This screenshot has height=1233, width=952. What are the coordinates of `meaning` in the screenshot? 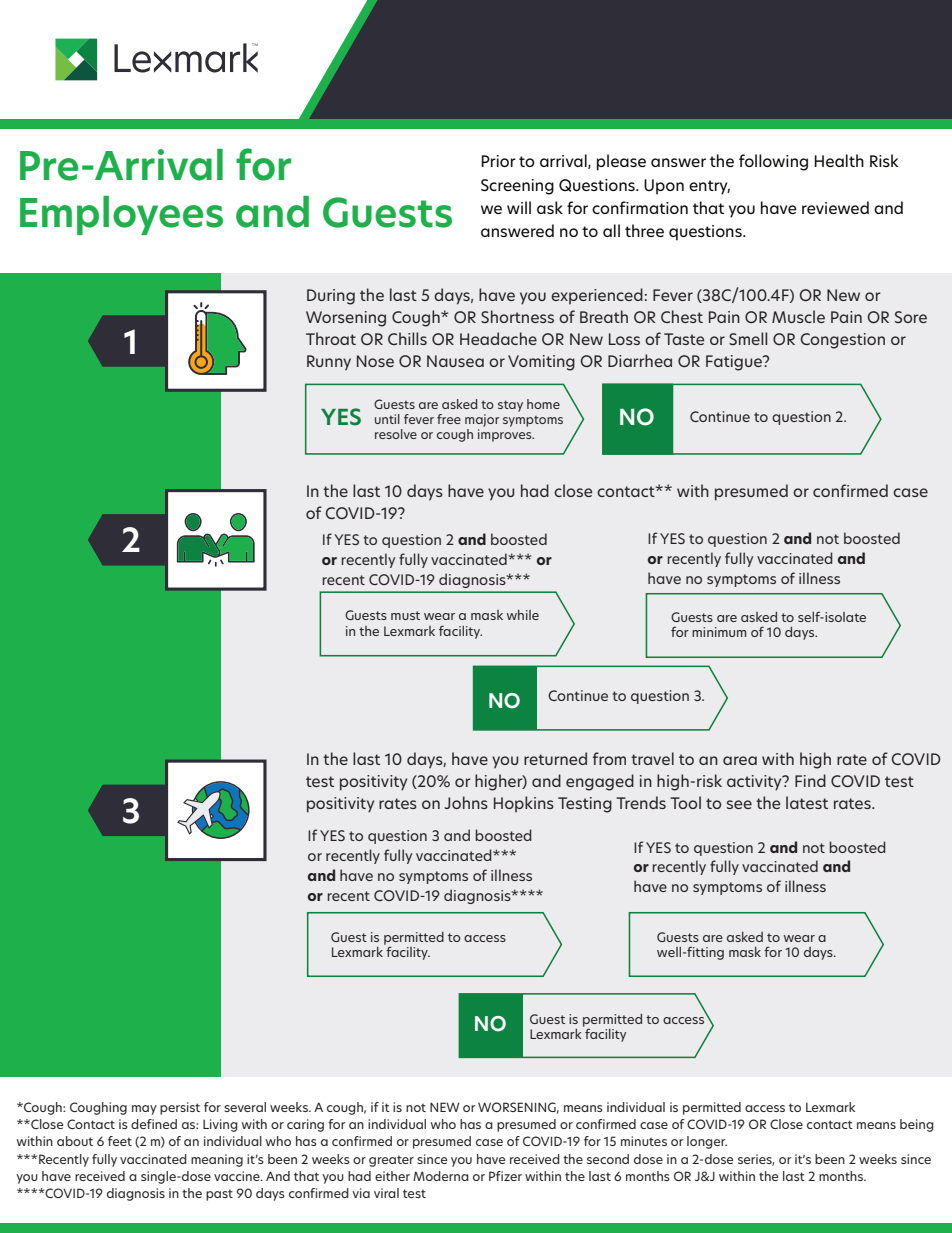 It's located at (217, 1160).
